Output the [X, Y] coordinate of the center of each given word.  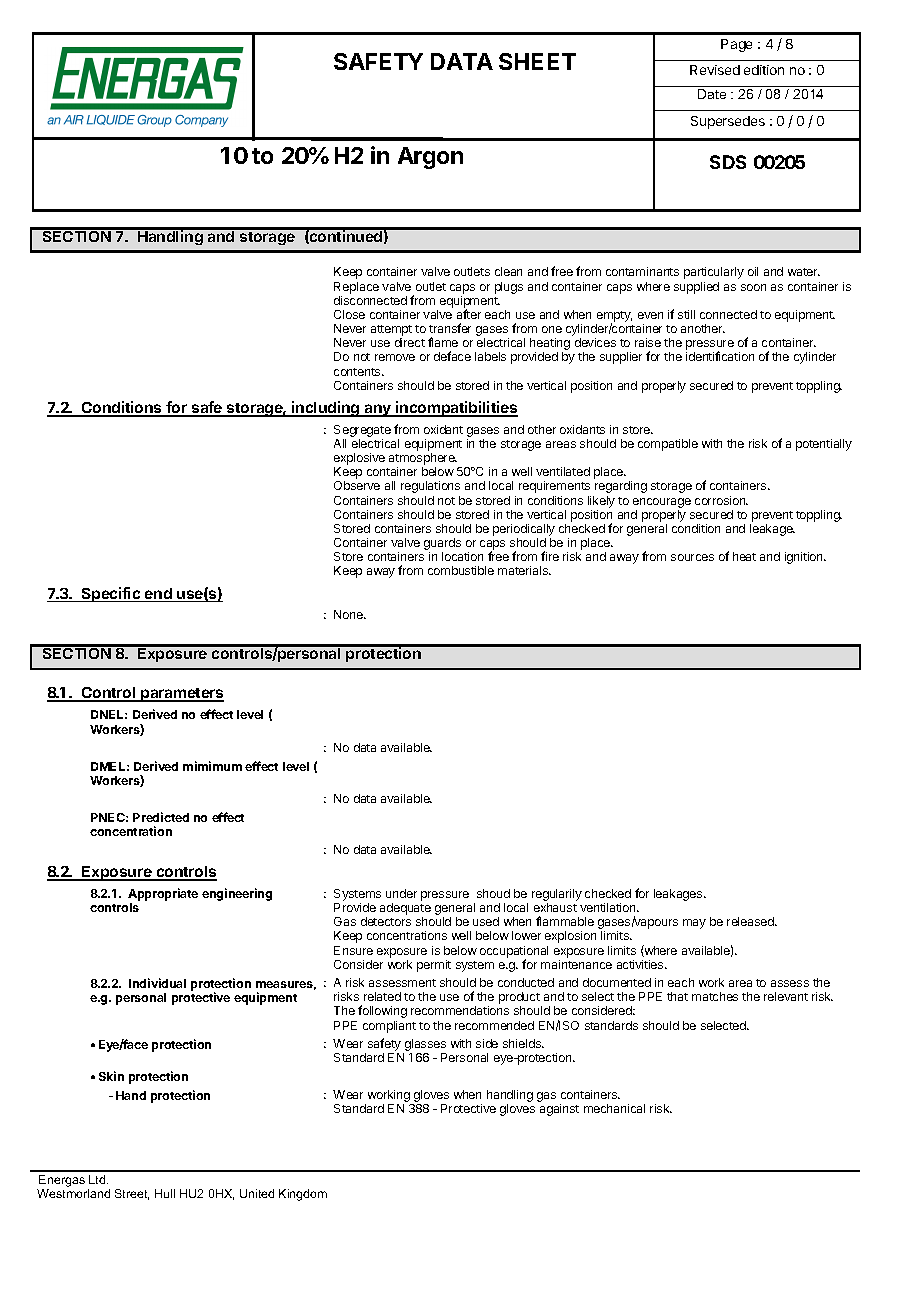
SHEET [537, 61]
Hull [165, 1193]
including [326, 409]
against [559, 1110]
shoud [493, 893]
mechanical [614, 1108]
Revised [715, 70]
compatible [668, 445]
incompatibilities [456, 409]
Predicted [161, 817]
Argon [430, 158]
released [751, 921]
